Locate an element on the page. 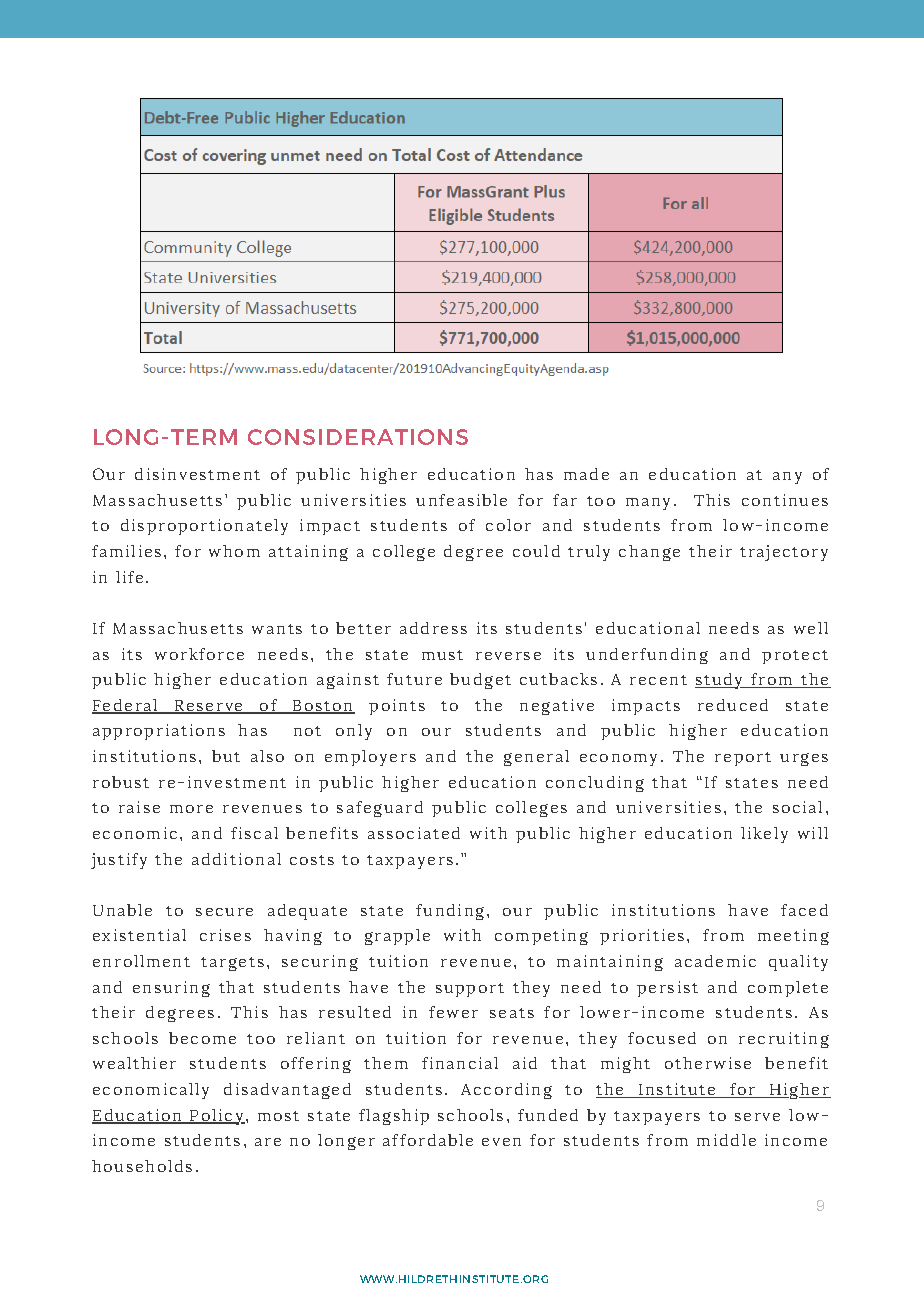  Policy is located at coordinates (216, 1117).
